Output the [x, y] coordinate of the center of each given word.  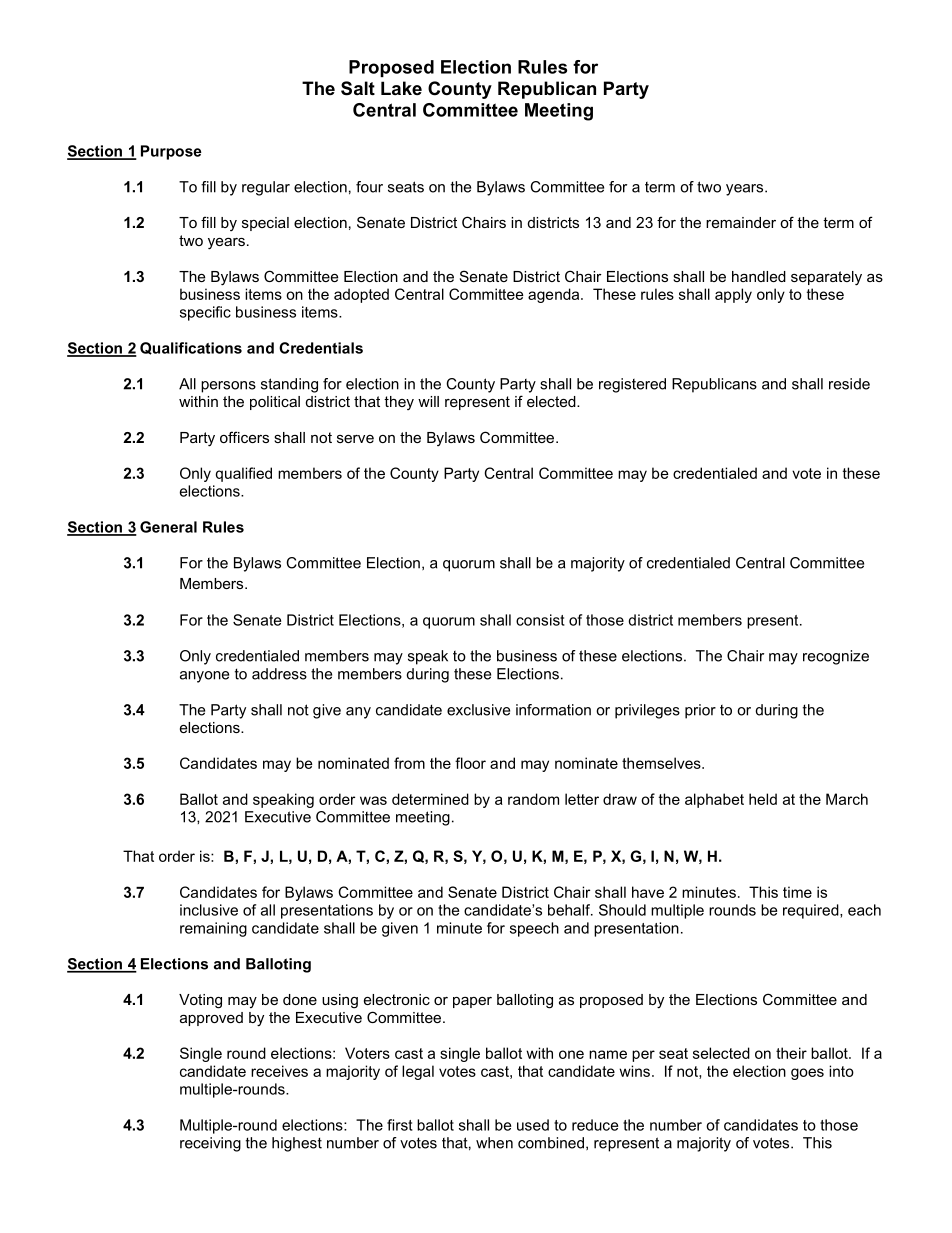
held [763, 799]
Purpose [171, 152]
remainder [741, 222]
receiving [210, 1144]
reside [849, 384]
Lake [401, 88]
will [428, 401]
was [373, 800]
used [533, 1125]
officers [244, 437]
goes [807, 1074]
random [533, 799]
